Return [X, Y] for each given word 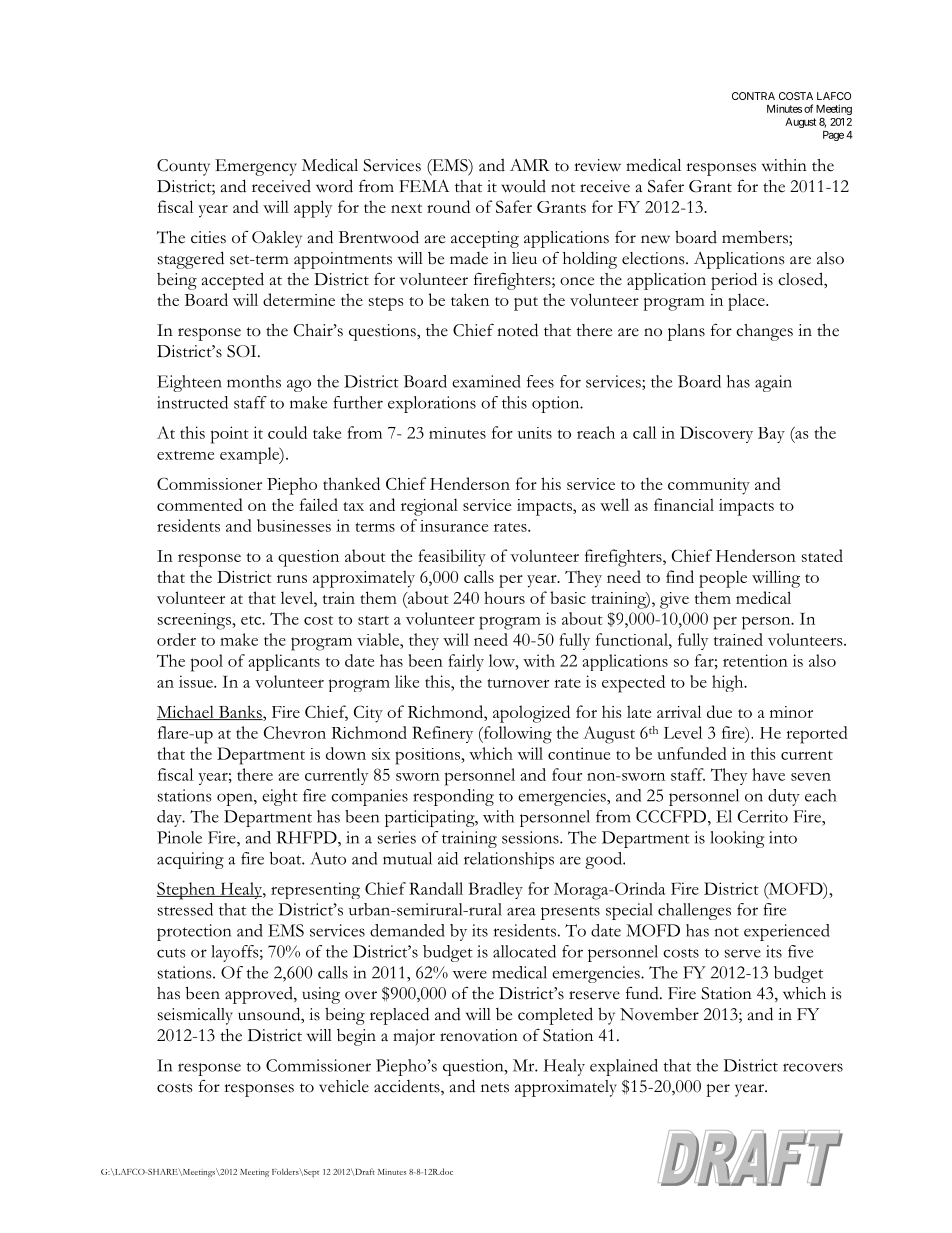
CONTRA [753, 96]
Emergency [256, 167]
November [659, 1014]
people [723, 579]
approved [260, 995]
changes [764, 332]
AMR [530, 165]
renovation [479, 1035]
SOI [243, 351]
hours [504, 597]
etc [252, 620]
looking [737, 839]
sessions [531, 837]
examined [486, 381]
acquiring [190, 860]
